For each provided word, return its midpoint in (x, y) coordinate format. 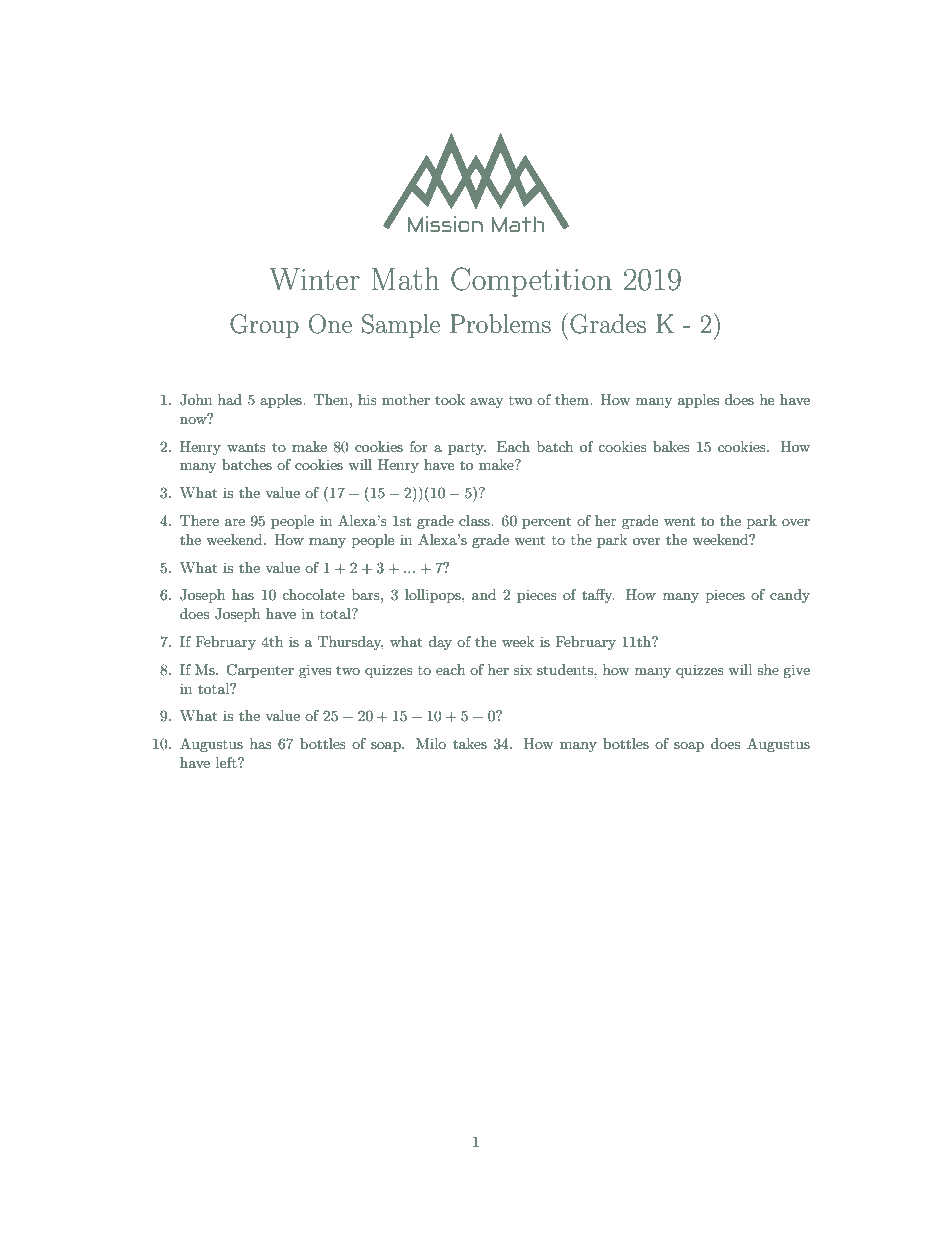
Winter (314, 279)
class (475, 520)
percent (546, 522)
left (227, 762)
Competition (531, 282)
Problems (500, 323)
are (235, 522)
